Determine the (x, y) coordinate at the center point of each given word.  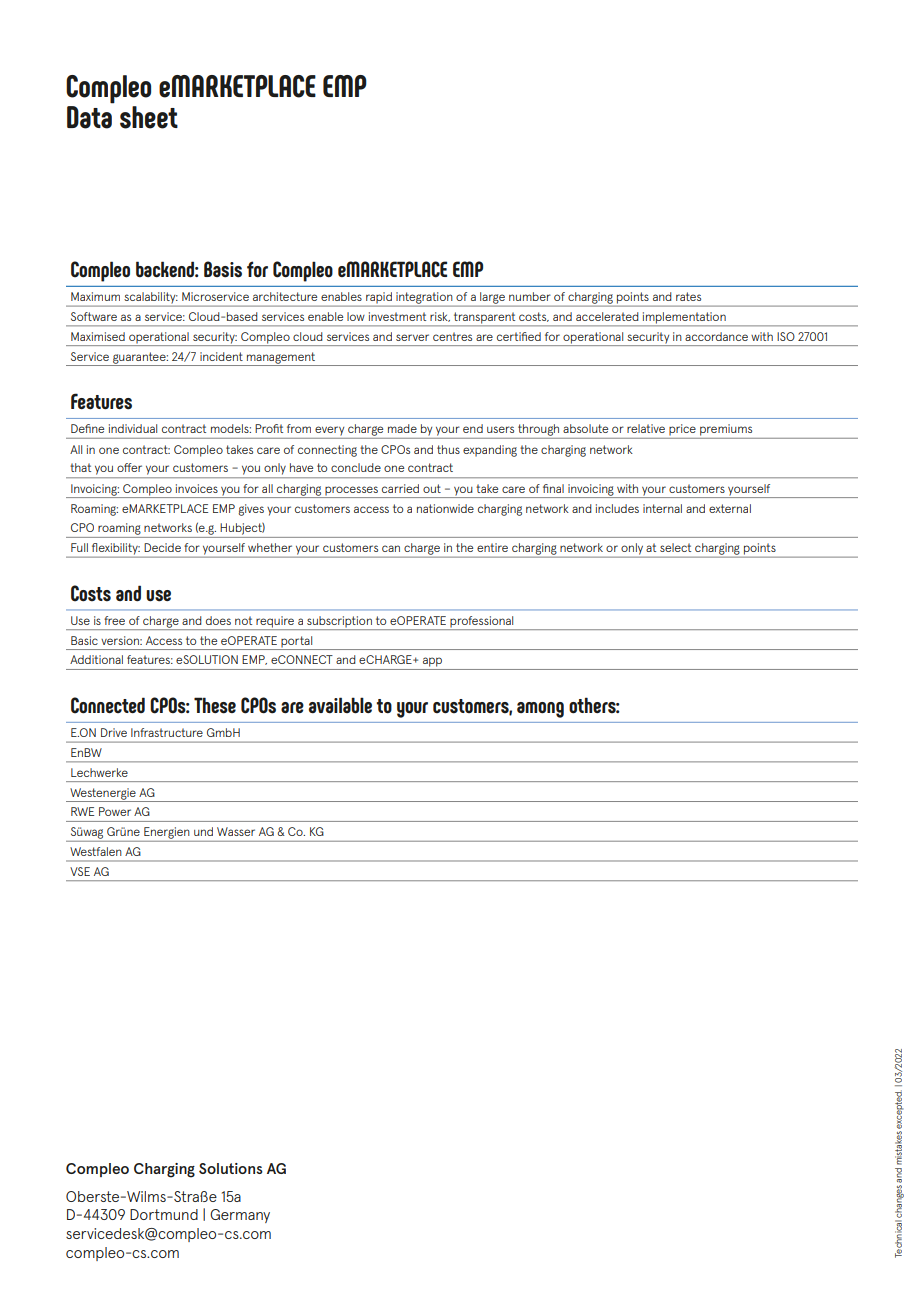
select (675, 547)
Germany (240, 1216)
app (432, 662)
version (121, 640)
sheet (149, 117)
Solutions (231, 1168)
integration (424, 299)
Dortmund (164, 1214)
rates (688, 296)
